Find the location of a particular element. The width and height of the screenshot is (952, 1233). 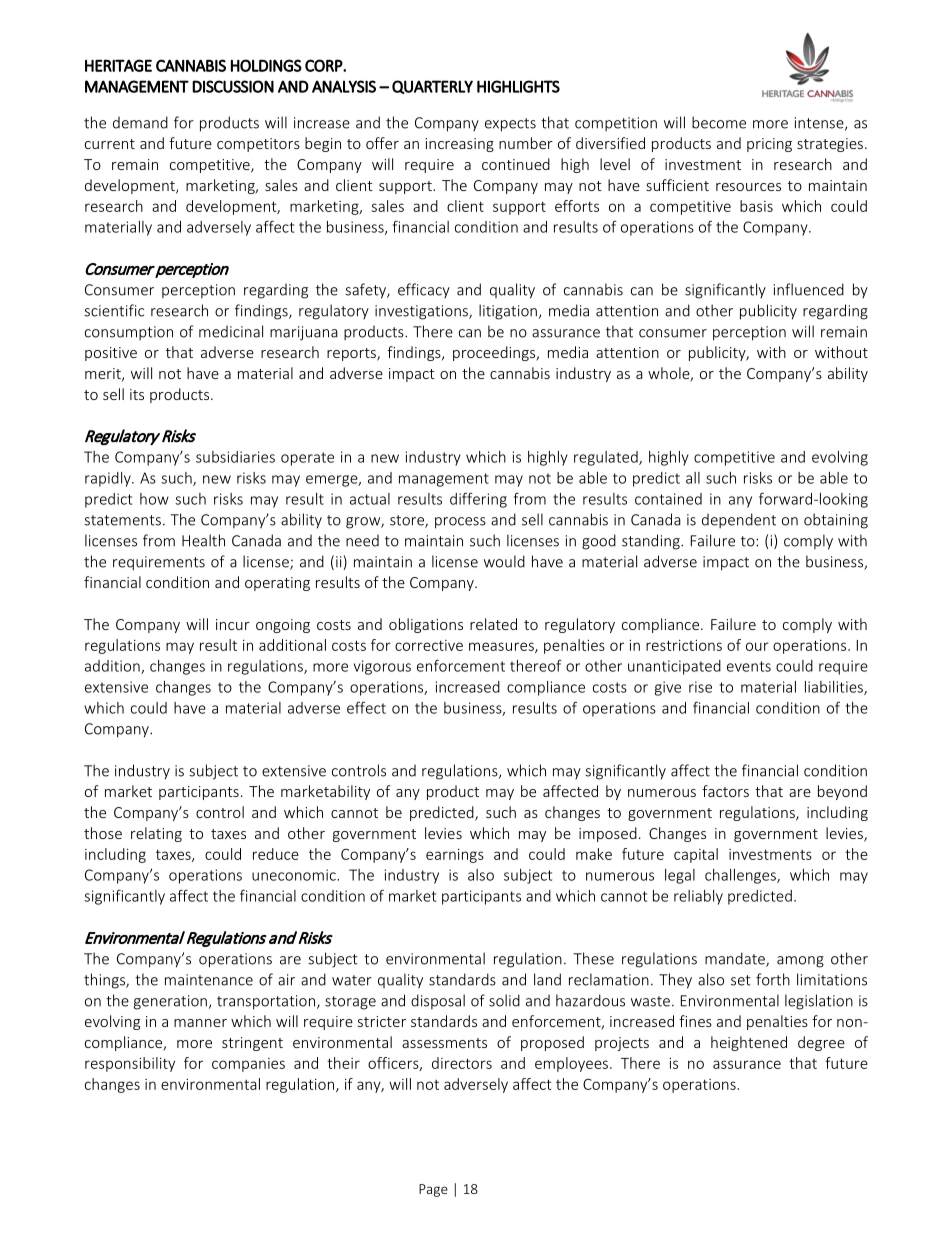

subsidiaries is located at coordinates (235, 457).
